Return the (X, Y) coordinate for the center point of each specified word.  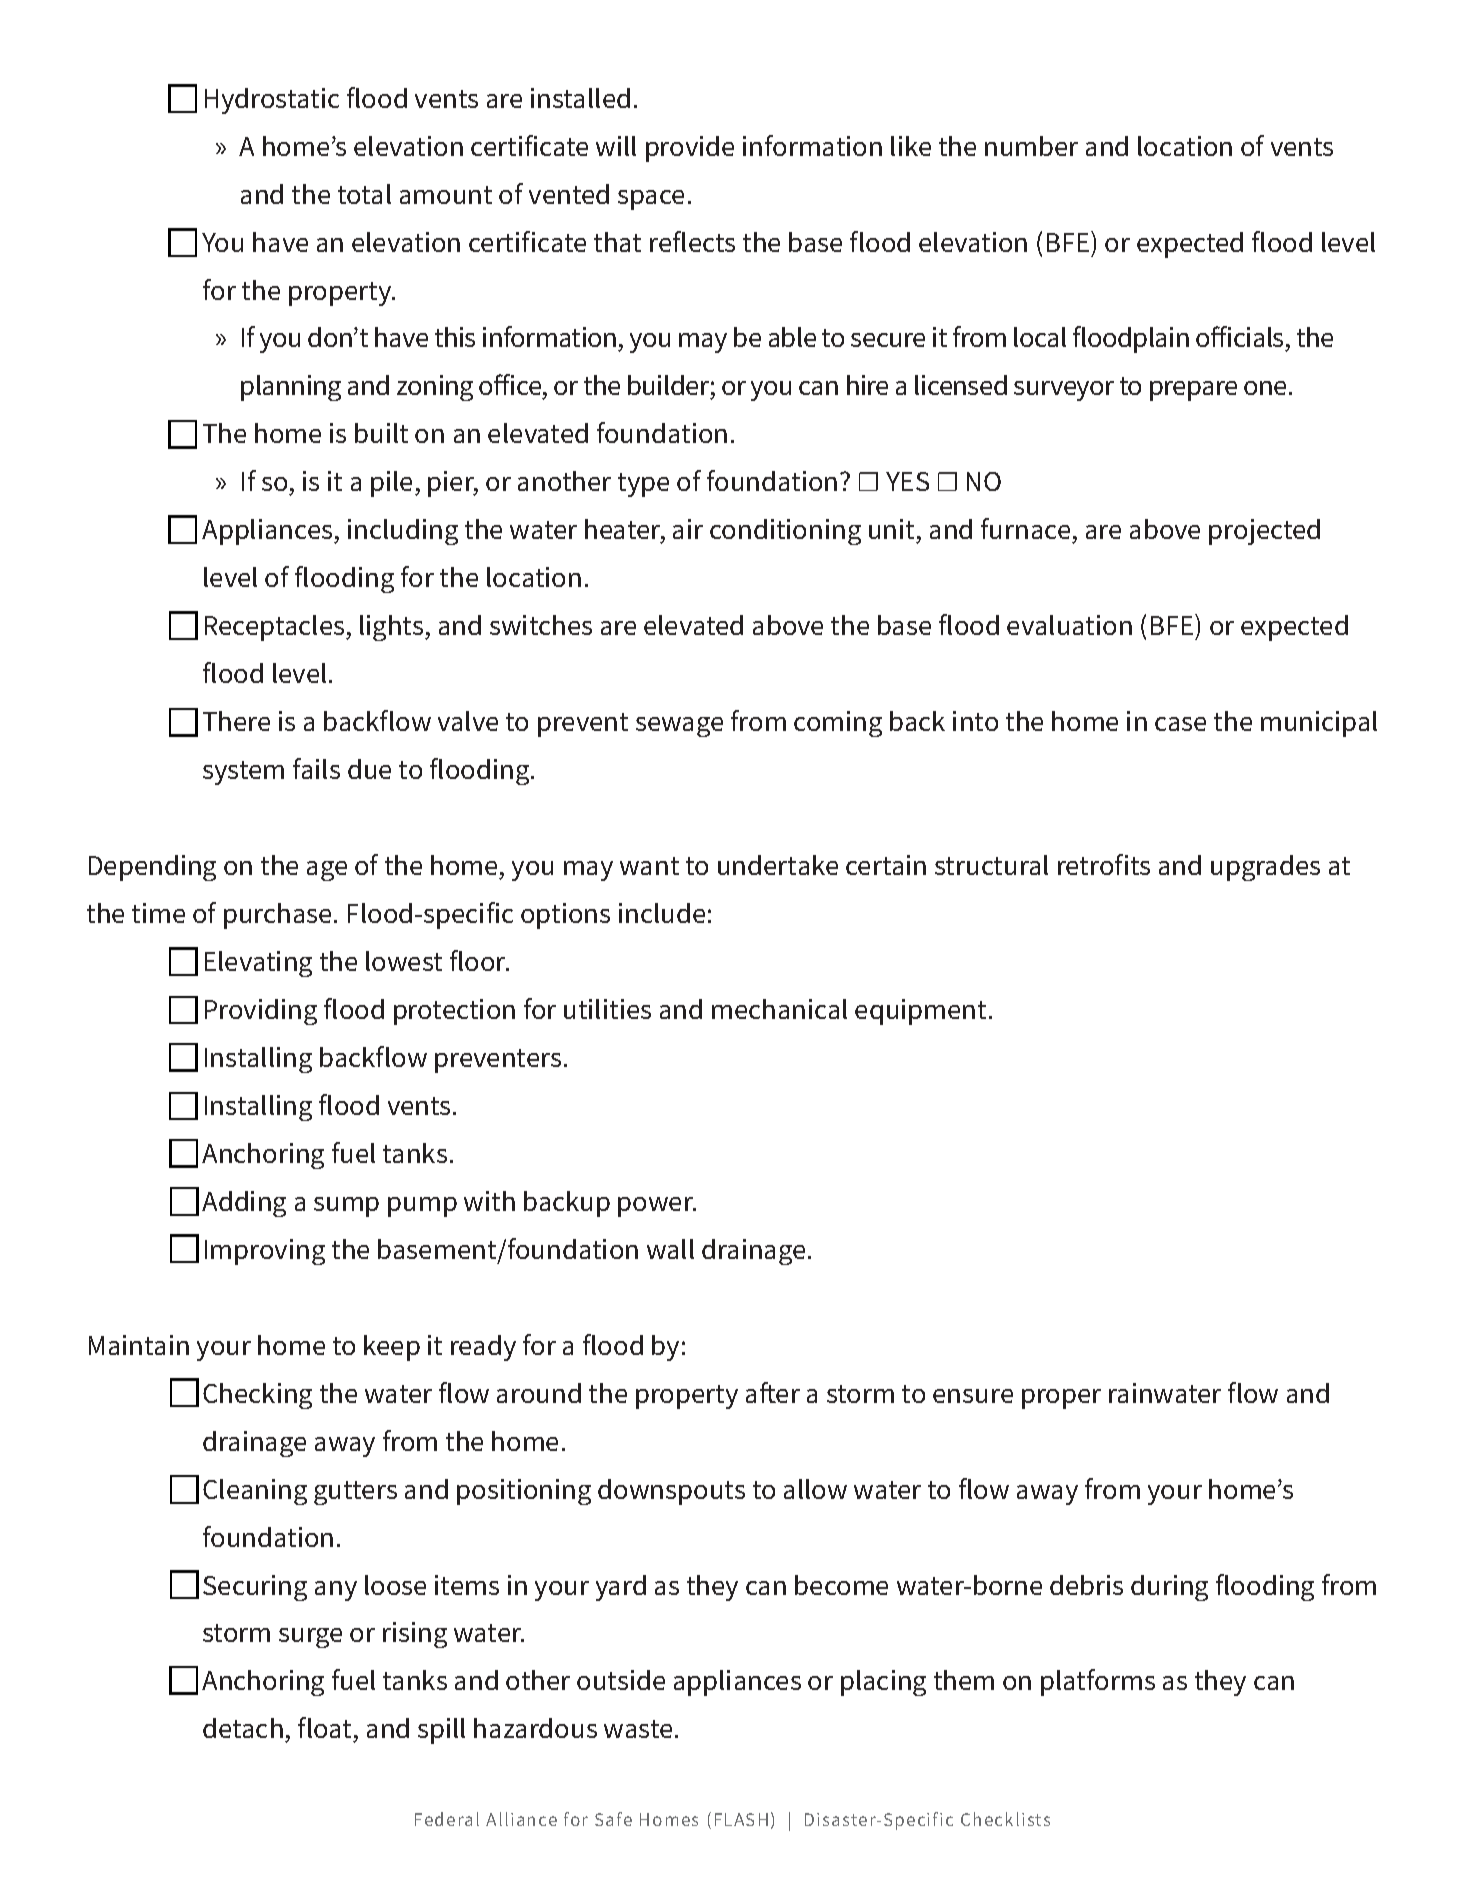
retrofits (1104, 864)
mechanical (779, 1009)
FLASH (741, 1819)
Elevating (258, 964)
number (1031, 146)
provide (690, 149)
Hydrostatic (272, 101)
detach (243, 1728)
